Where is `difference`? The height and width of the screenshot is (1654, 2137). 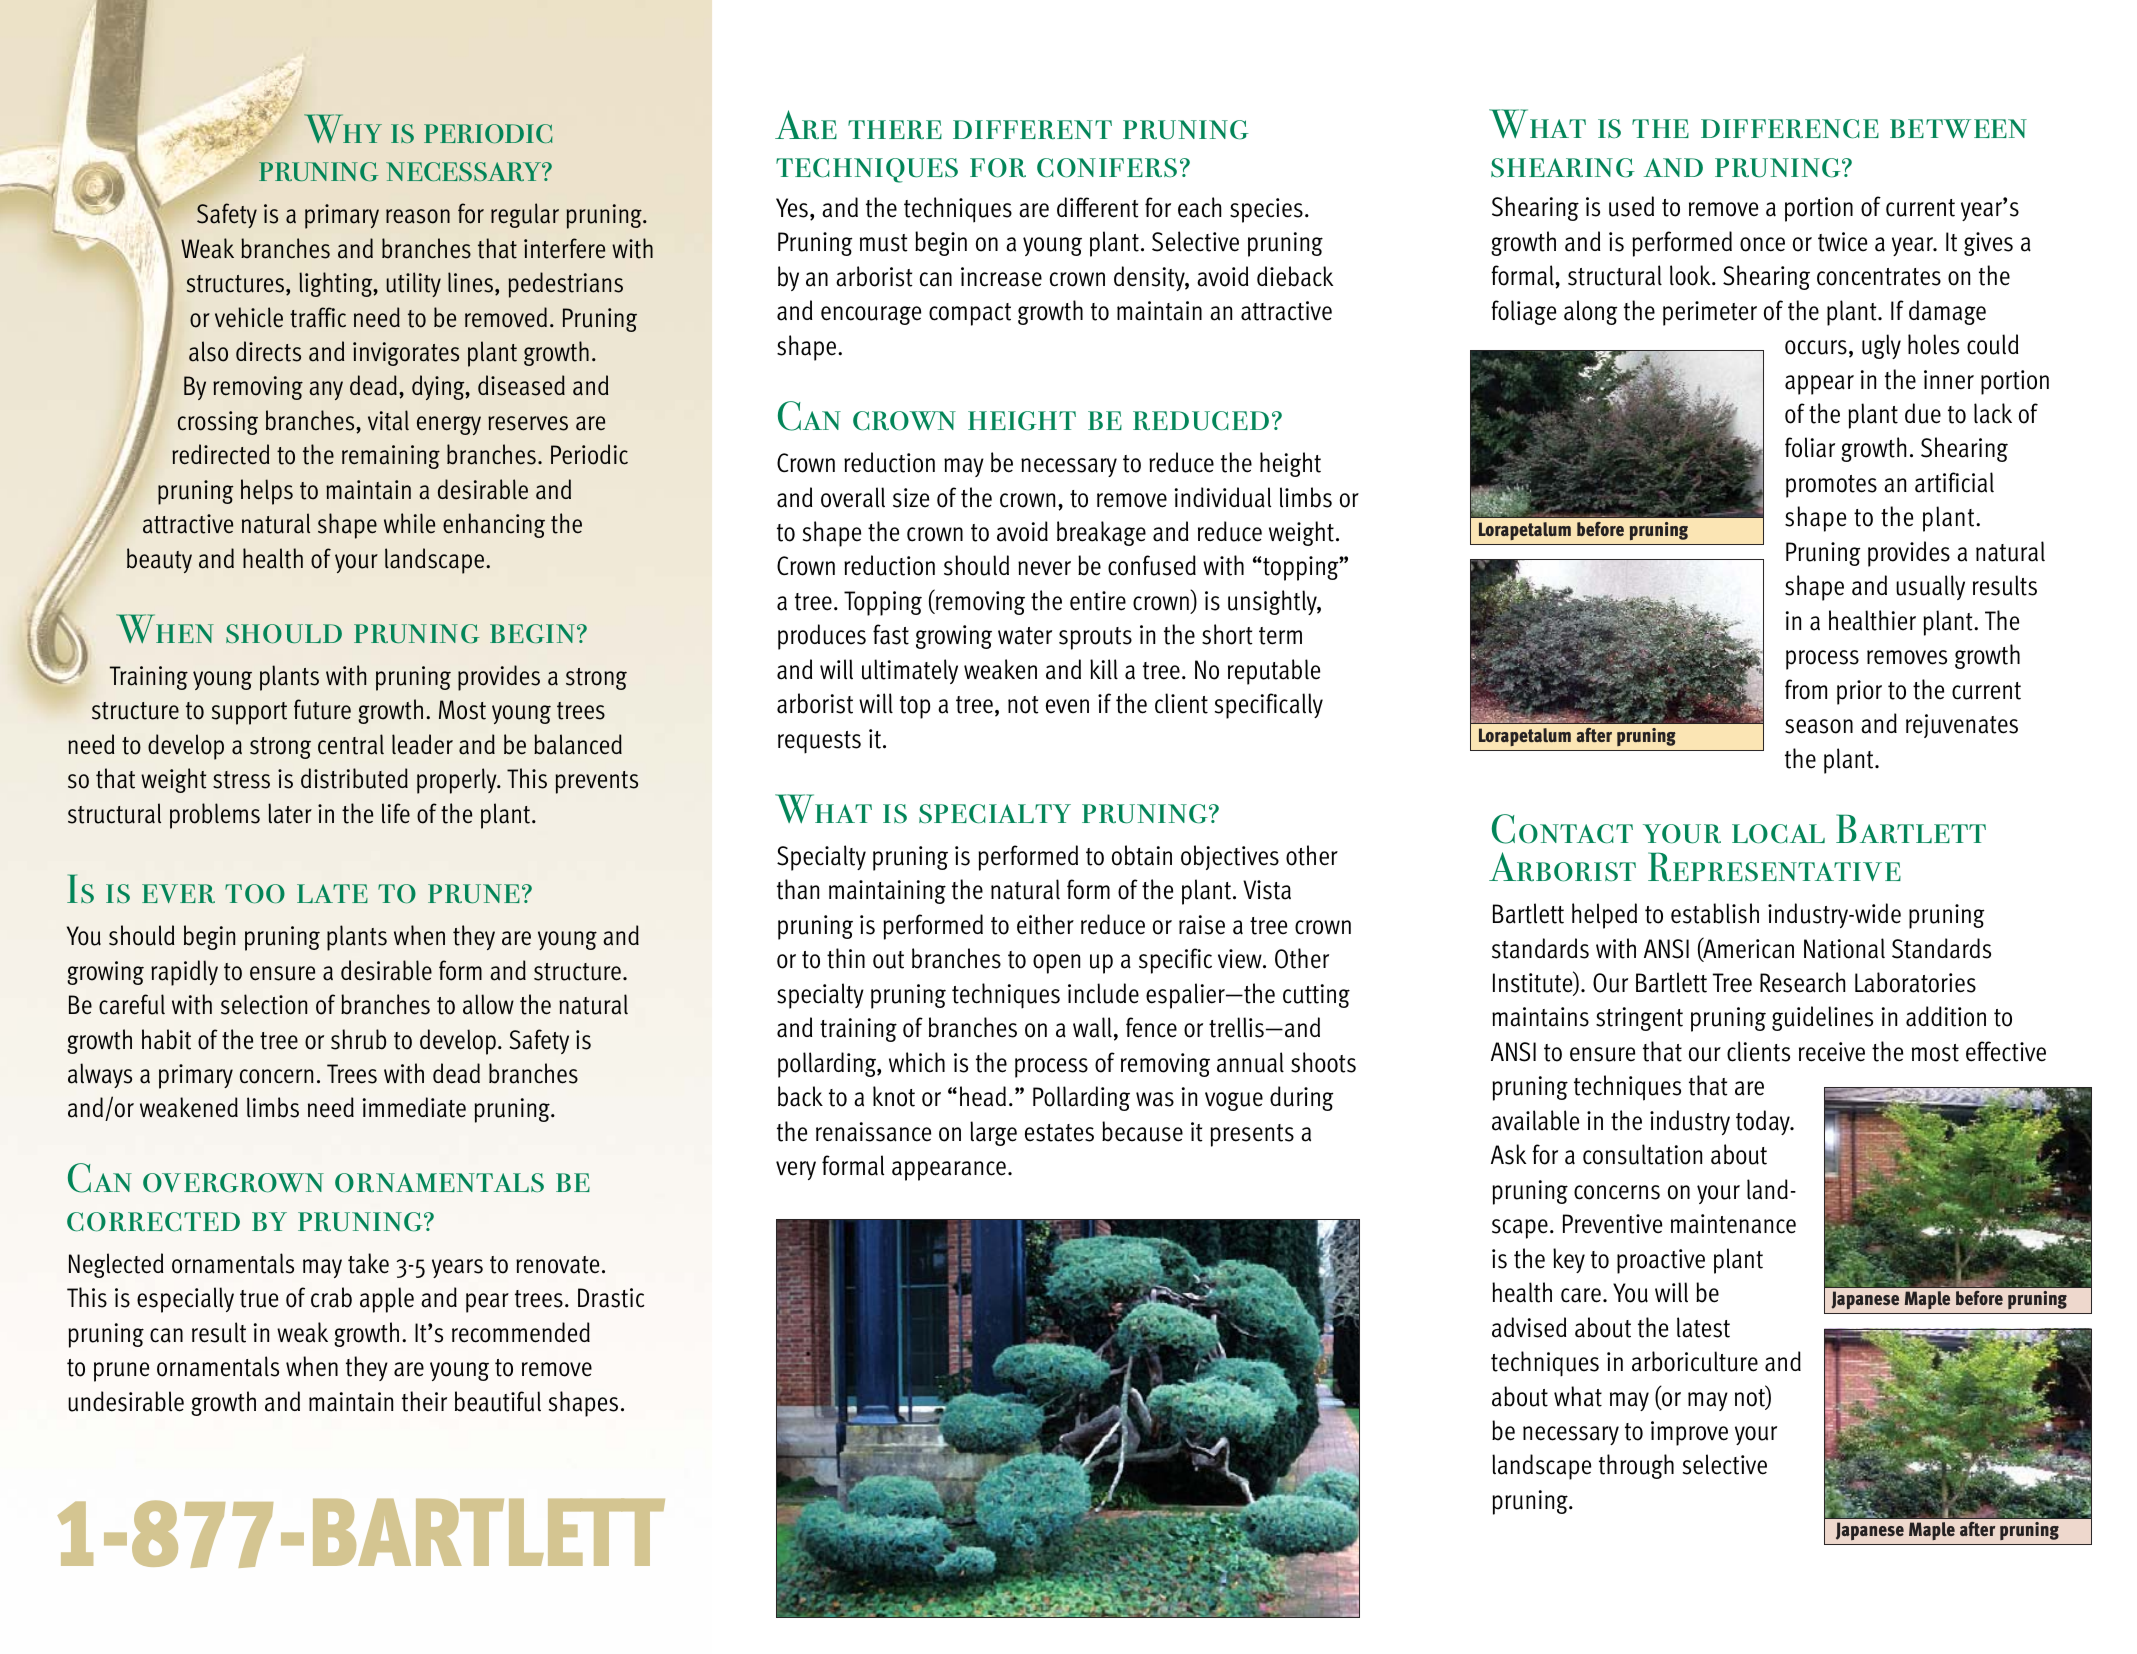 difference is located at coordinates (1790, 129).
